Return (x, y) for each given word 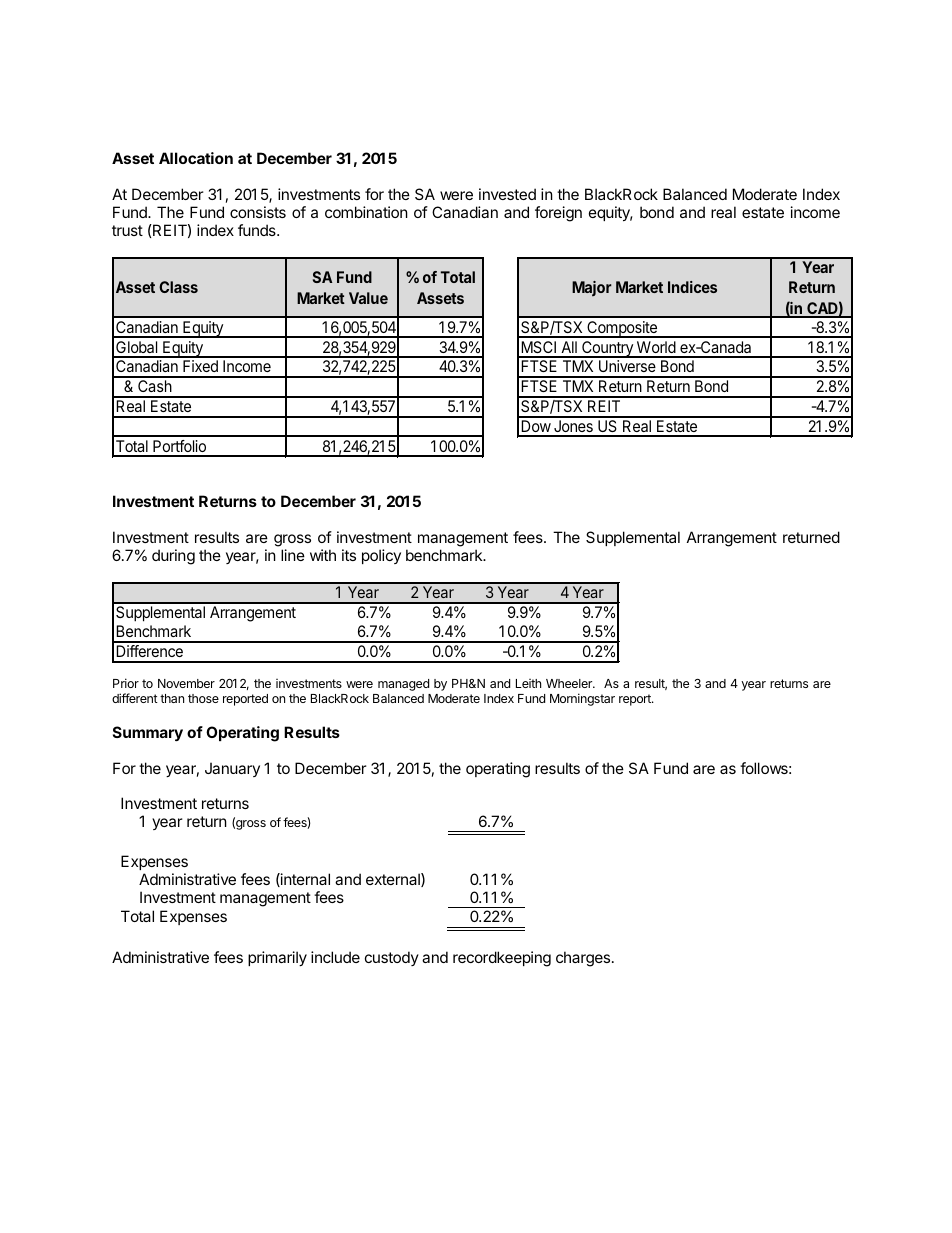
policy (381, 556)
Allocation (196, 158)
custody (392, 958)
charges (584, 959)
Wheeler (570, 683)
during (173, 557)
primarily (277, 958)
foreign (558, 214)
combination (366, 212)
